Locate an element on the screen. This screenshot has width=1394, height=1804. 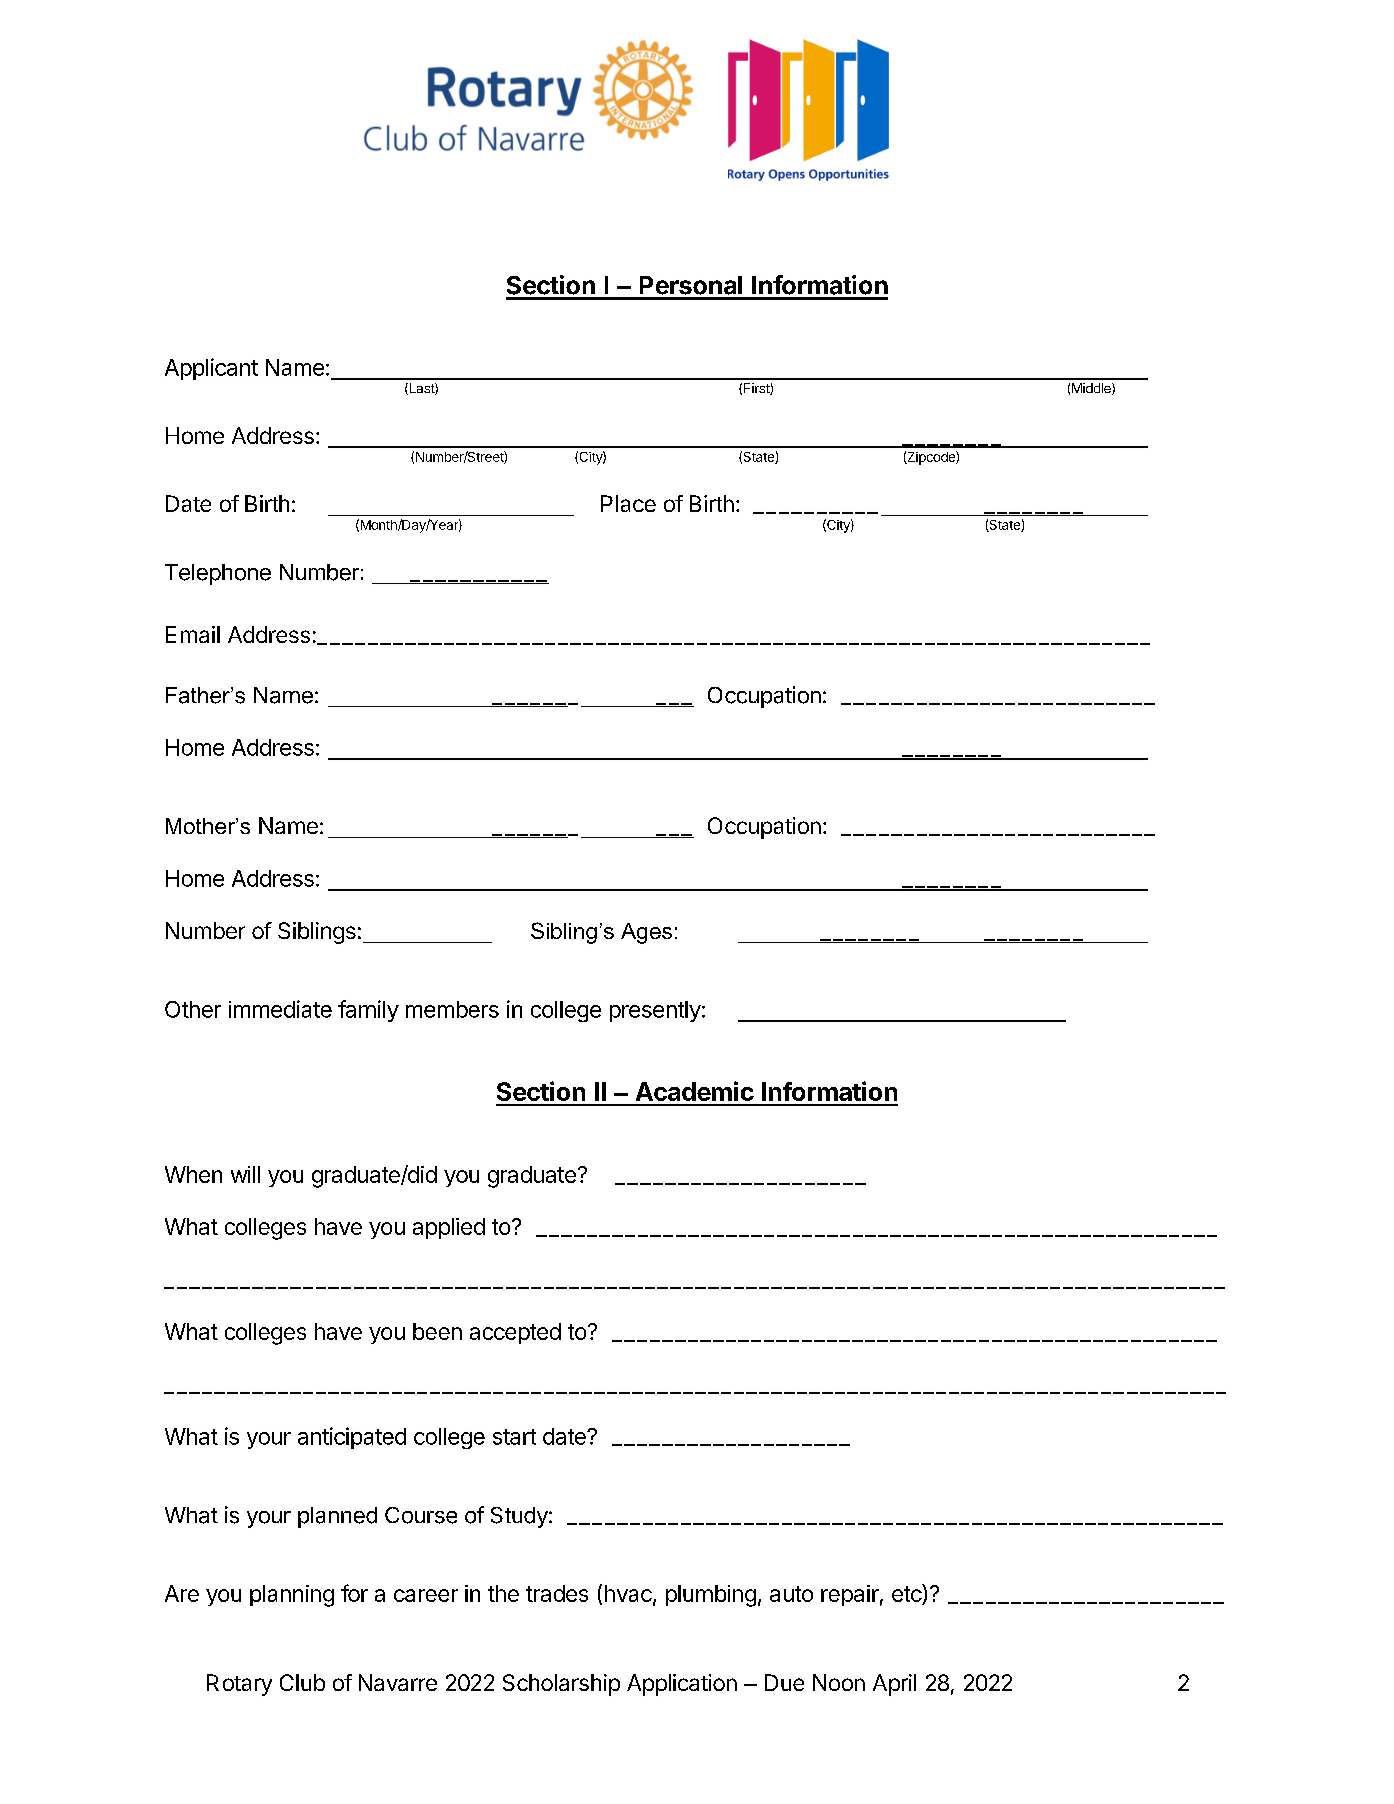
members is located at coordinates (452, 1009).
